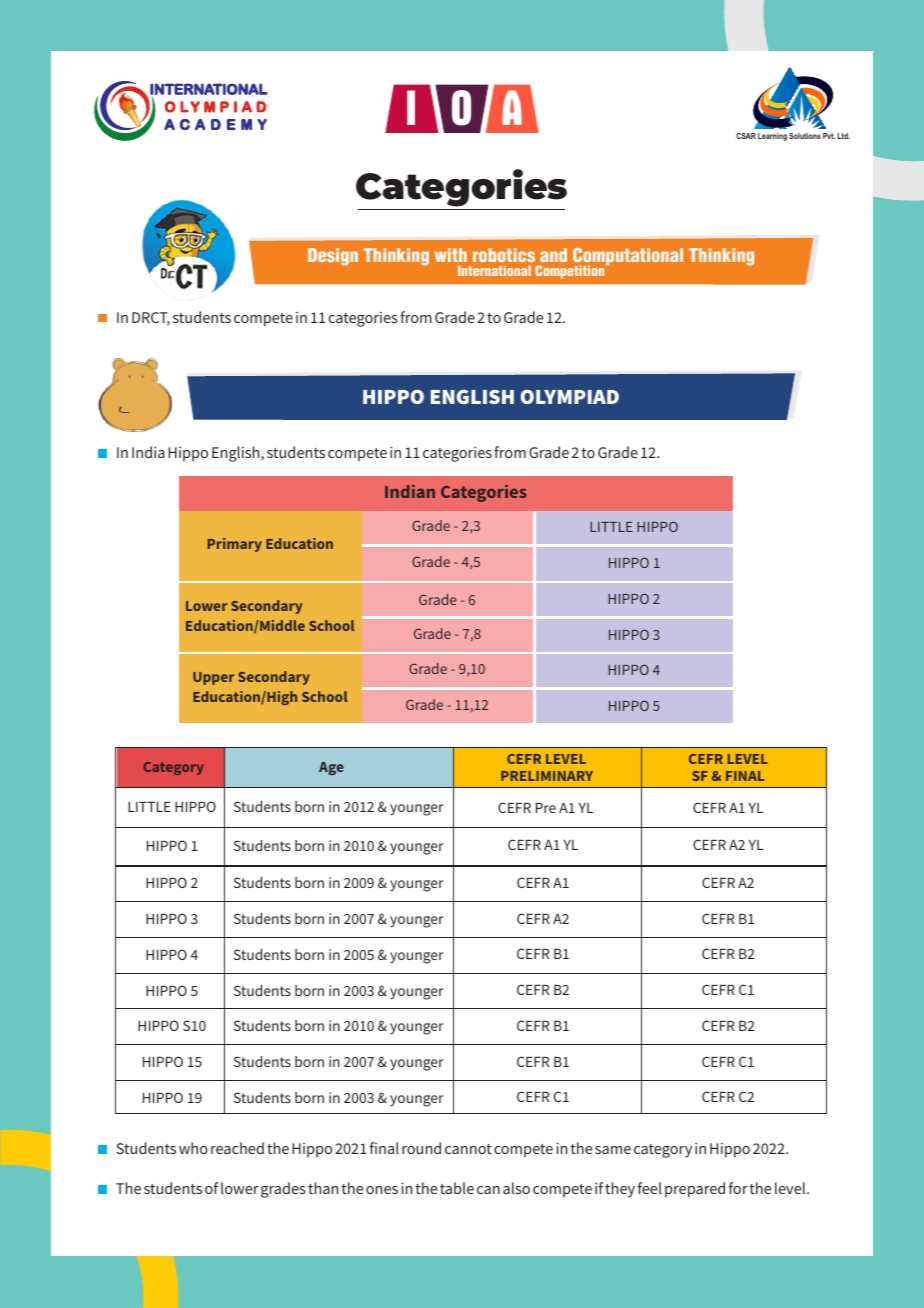 The height and width of the screenshot is (1308, 924). I want to click on PRELIMINARY, so click(547, 776).
